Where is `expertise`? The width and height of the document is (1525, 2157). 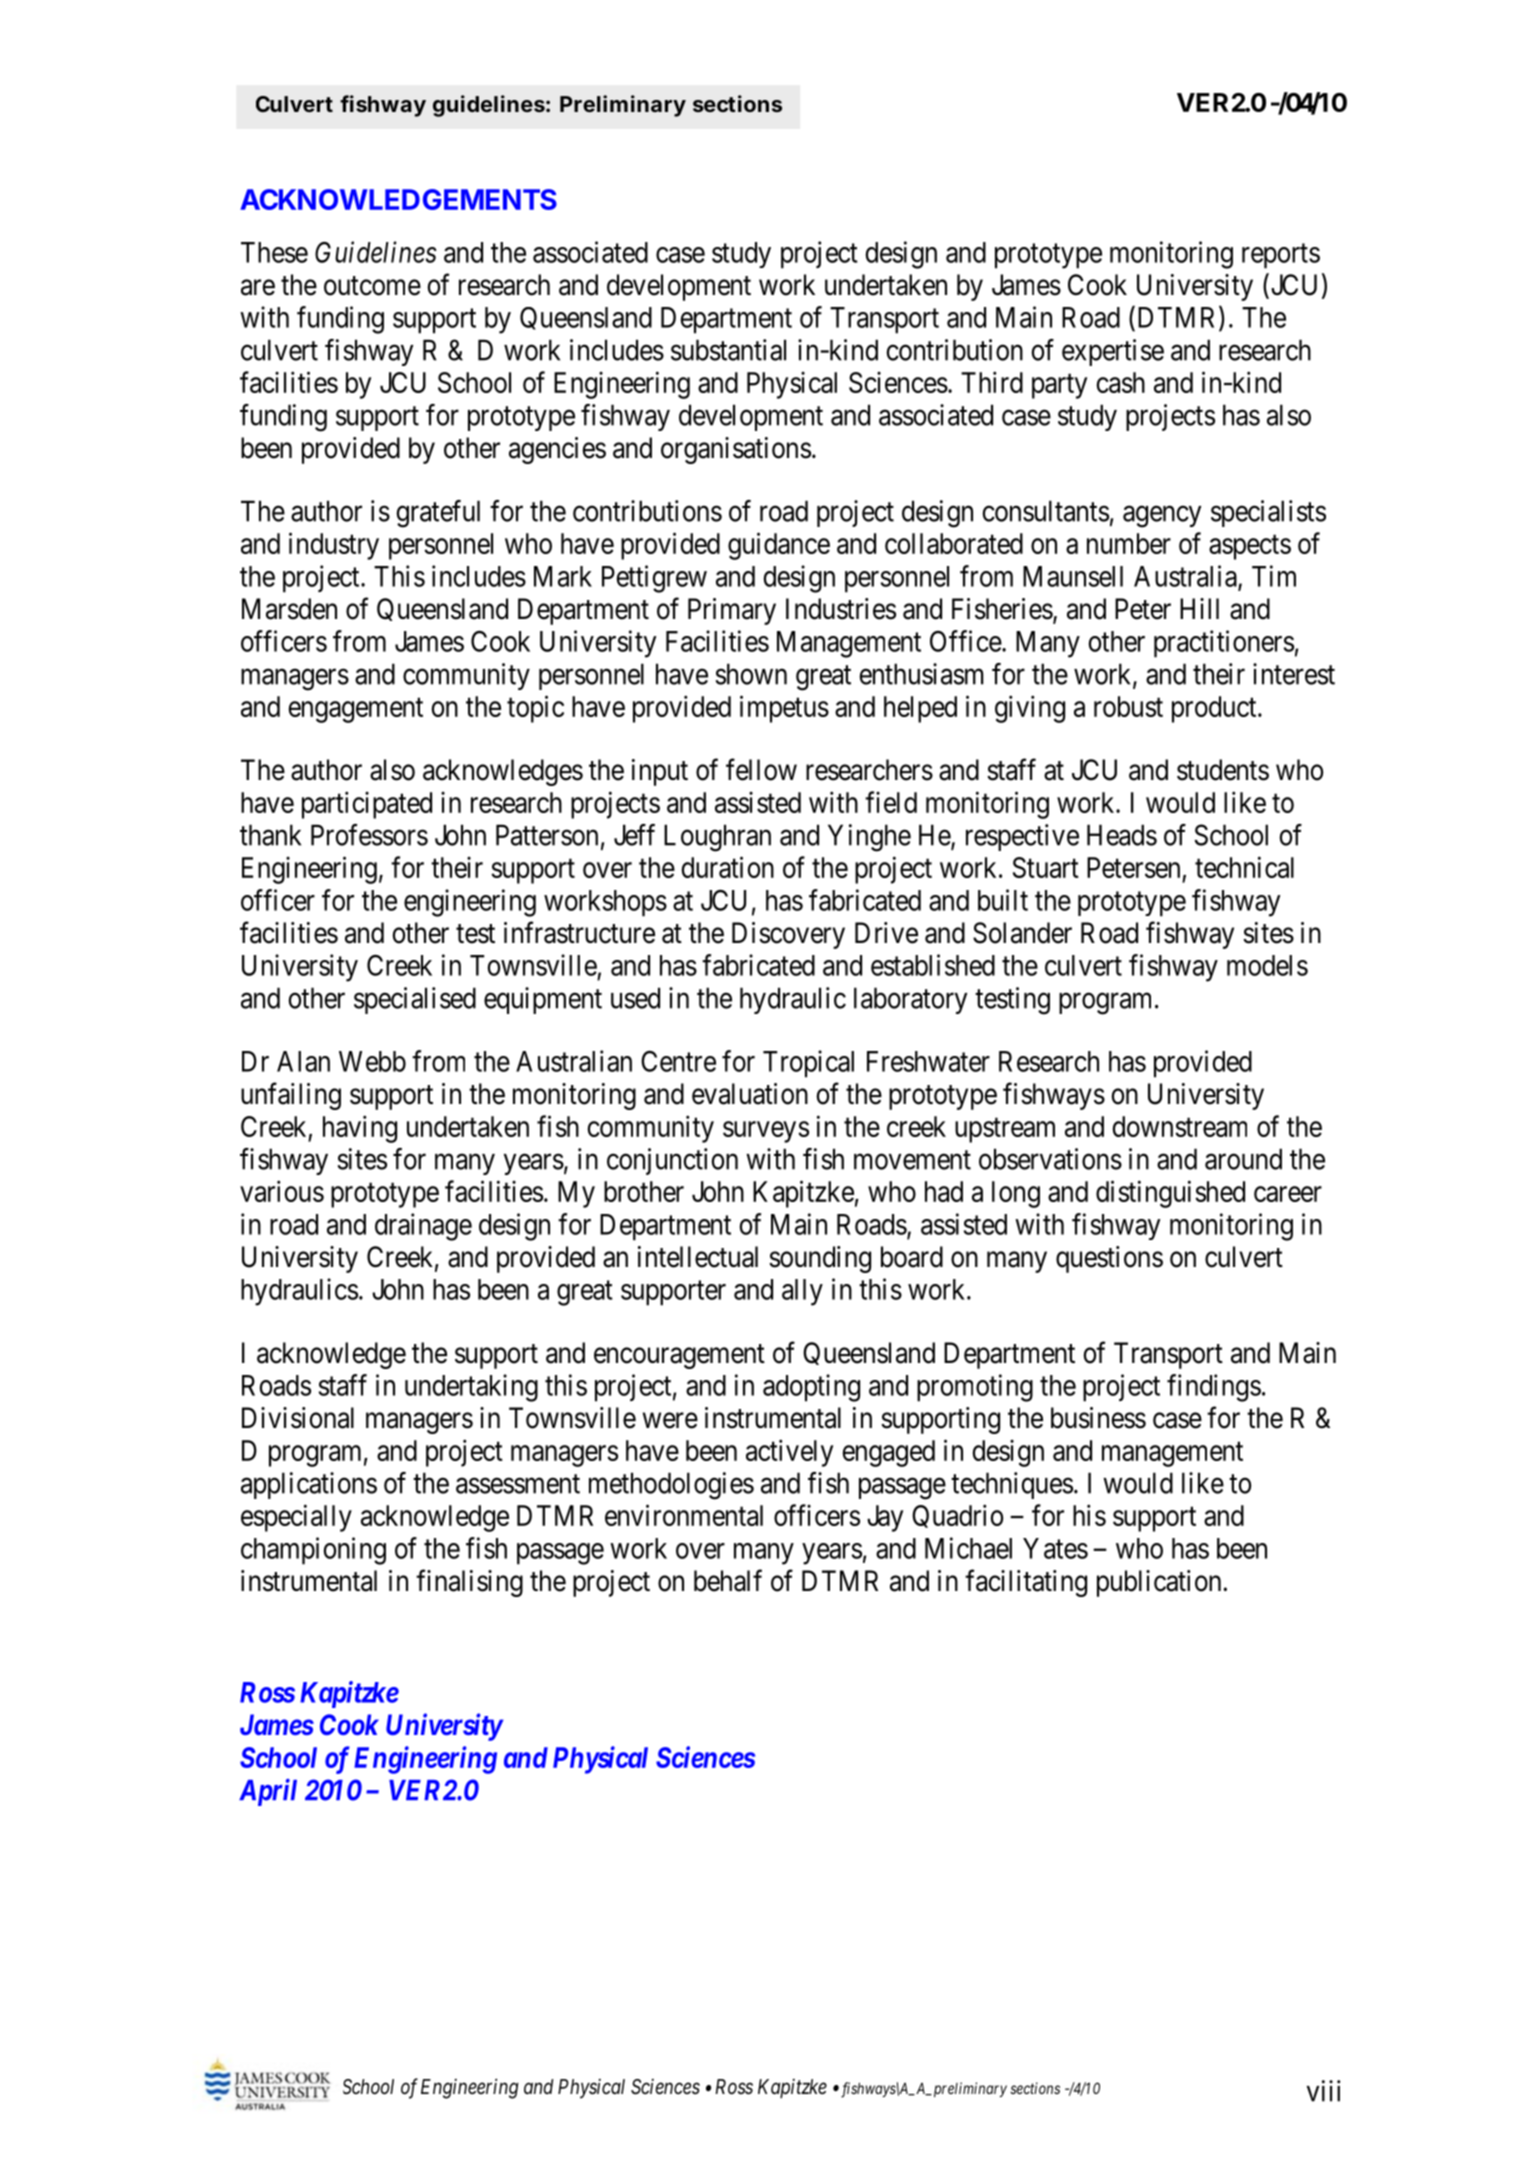 expertise is located at coordinates (1113, 352).
